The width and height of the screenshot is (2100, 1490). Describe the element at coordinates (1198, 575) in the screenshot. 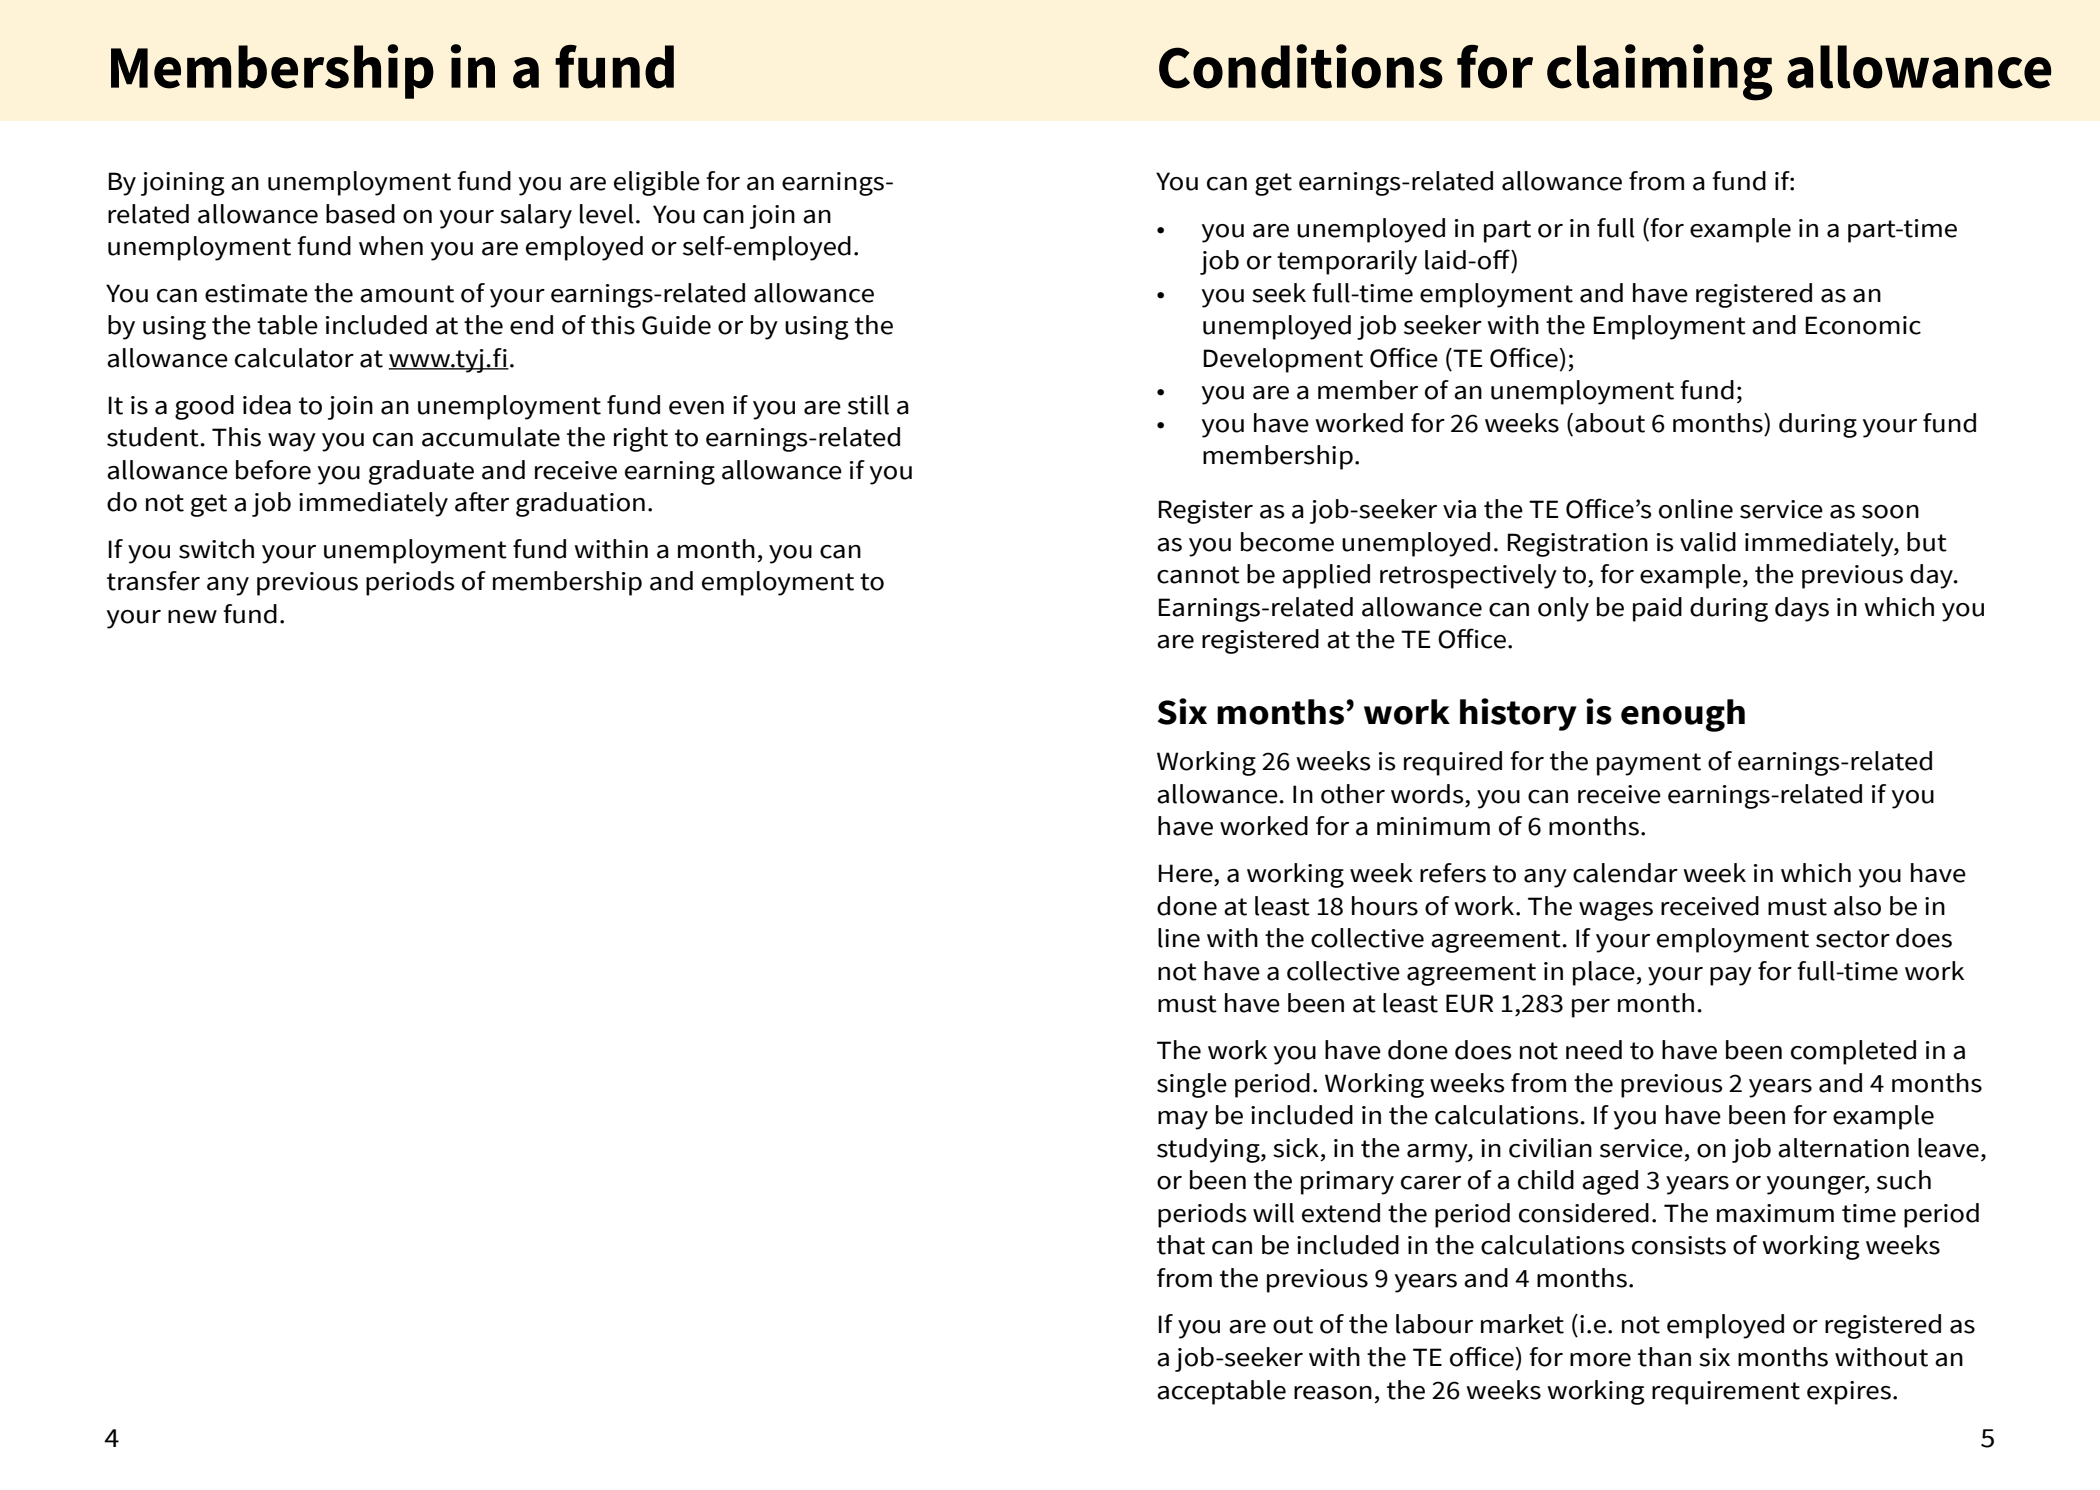

I see `cannot` at that location.
